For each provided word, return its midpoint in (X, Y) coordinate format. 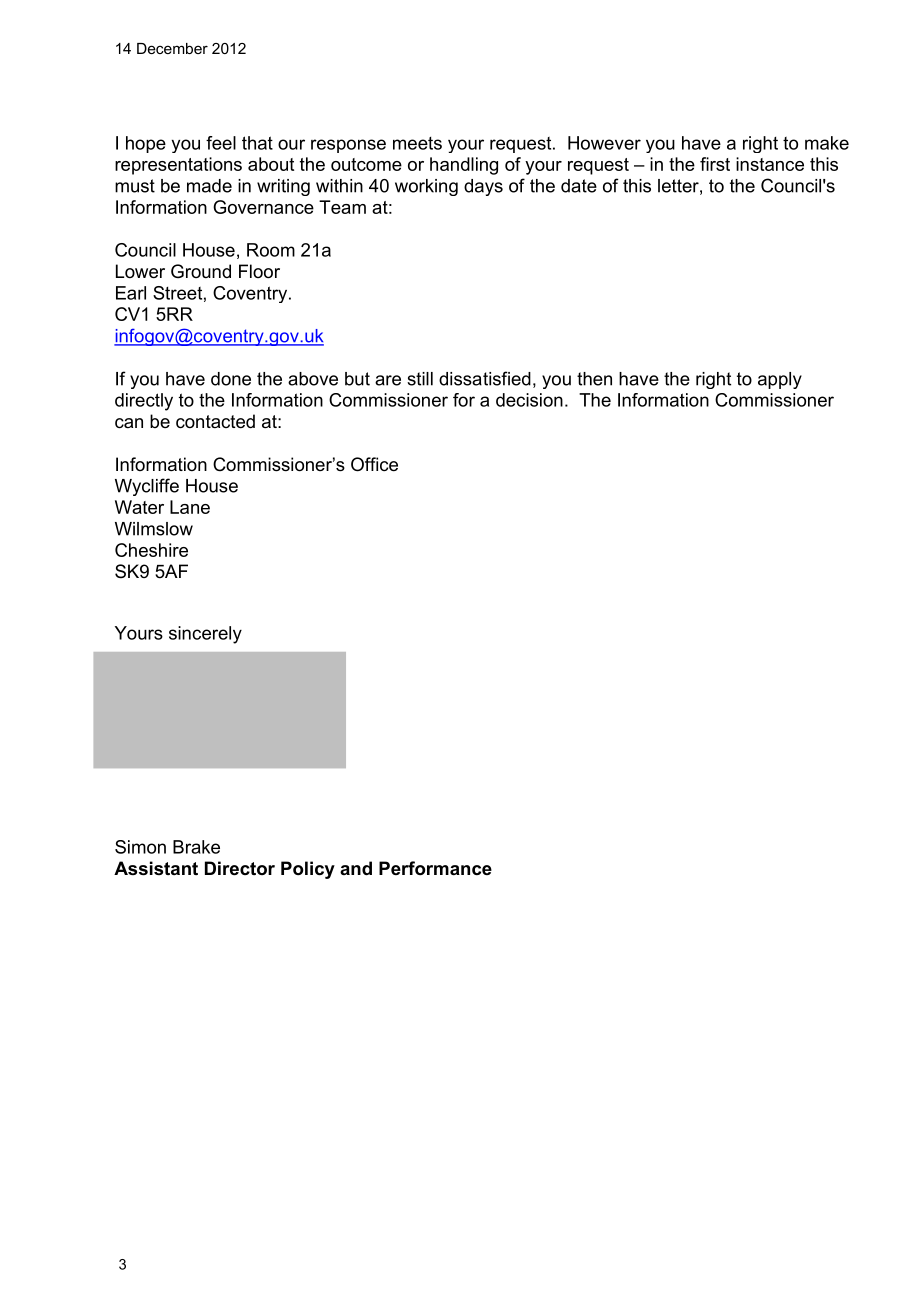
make (827, 143)
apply (780, 380)
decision (529, 400)
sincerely (205, 635)
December (172, 48)
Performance (435, 868)
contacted (215, 421)
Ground (201, 271)
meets (417, 143)
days (483, 187)
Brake (196, 847)
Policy (308, 870)
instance (770, 164)
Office (374, 464)
